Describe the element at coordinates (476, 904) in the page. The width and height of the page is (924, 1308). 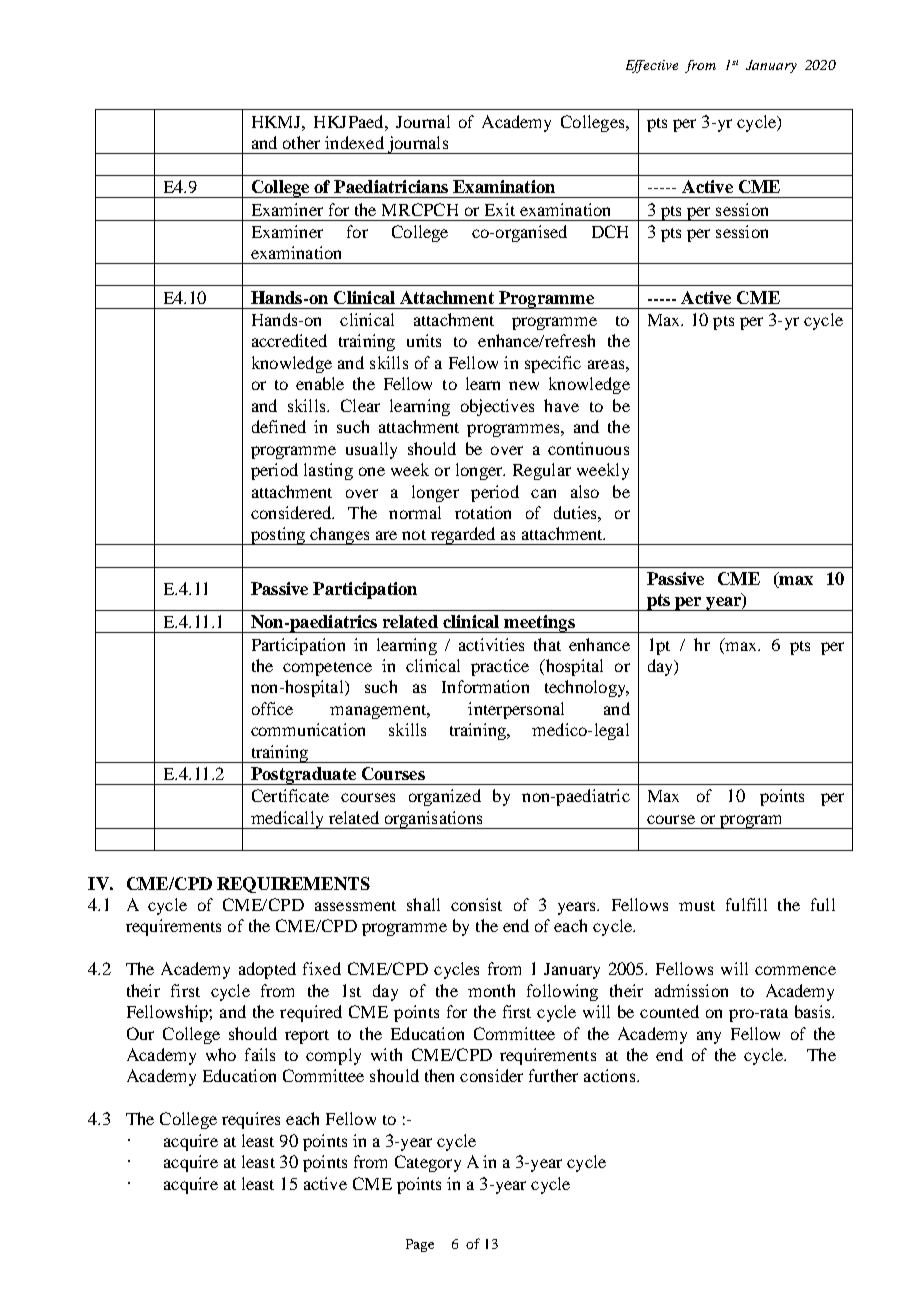
I see `consist` at that location.
